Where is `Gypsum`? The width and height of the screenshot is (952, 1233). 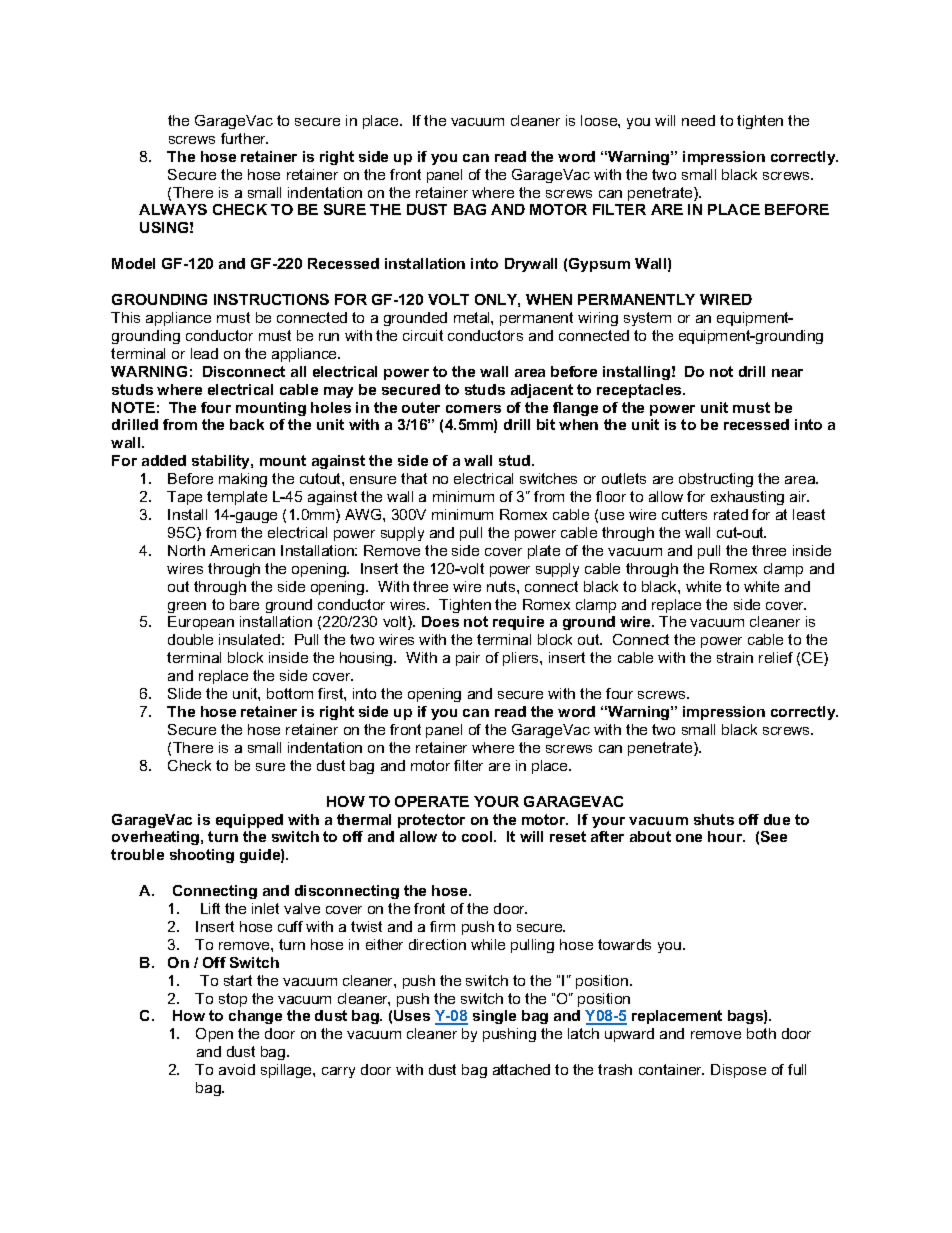 Gypsum is located at coordinates (599, 265).
